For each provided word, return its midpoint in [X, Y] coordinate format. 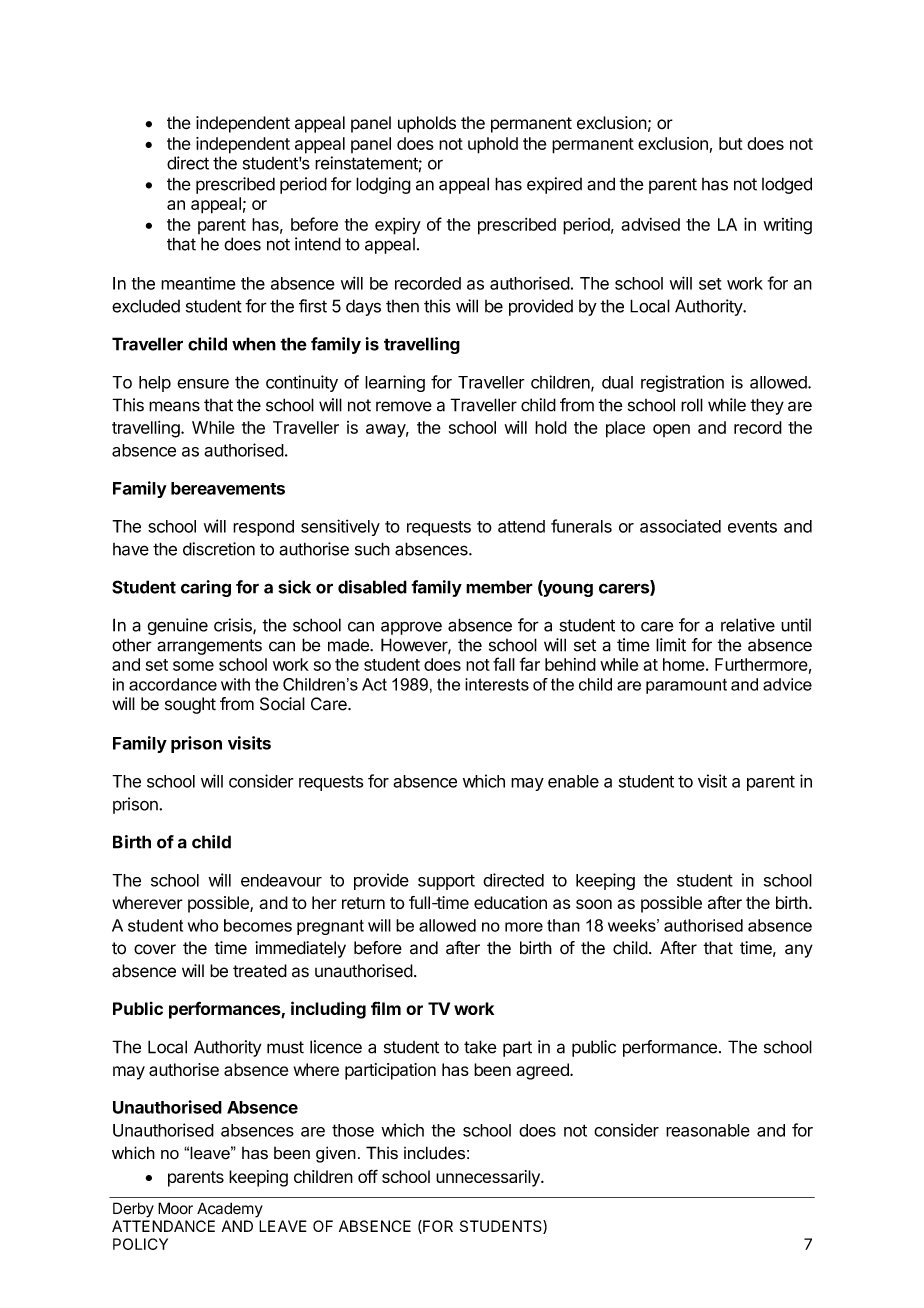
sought [190, 705]
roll [692, 405]
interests [497, 684]
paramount [686, 686]
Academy [230, 1210]
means [174, 406]
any [799, 951]
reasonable [708, 1130]
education [510, 903]
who [203, 925]
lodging [383, 185]
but [731, 143]
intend [318, 244]
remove [404, 406]
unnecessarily [489, 1178]
